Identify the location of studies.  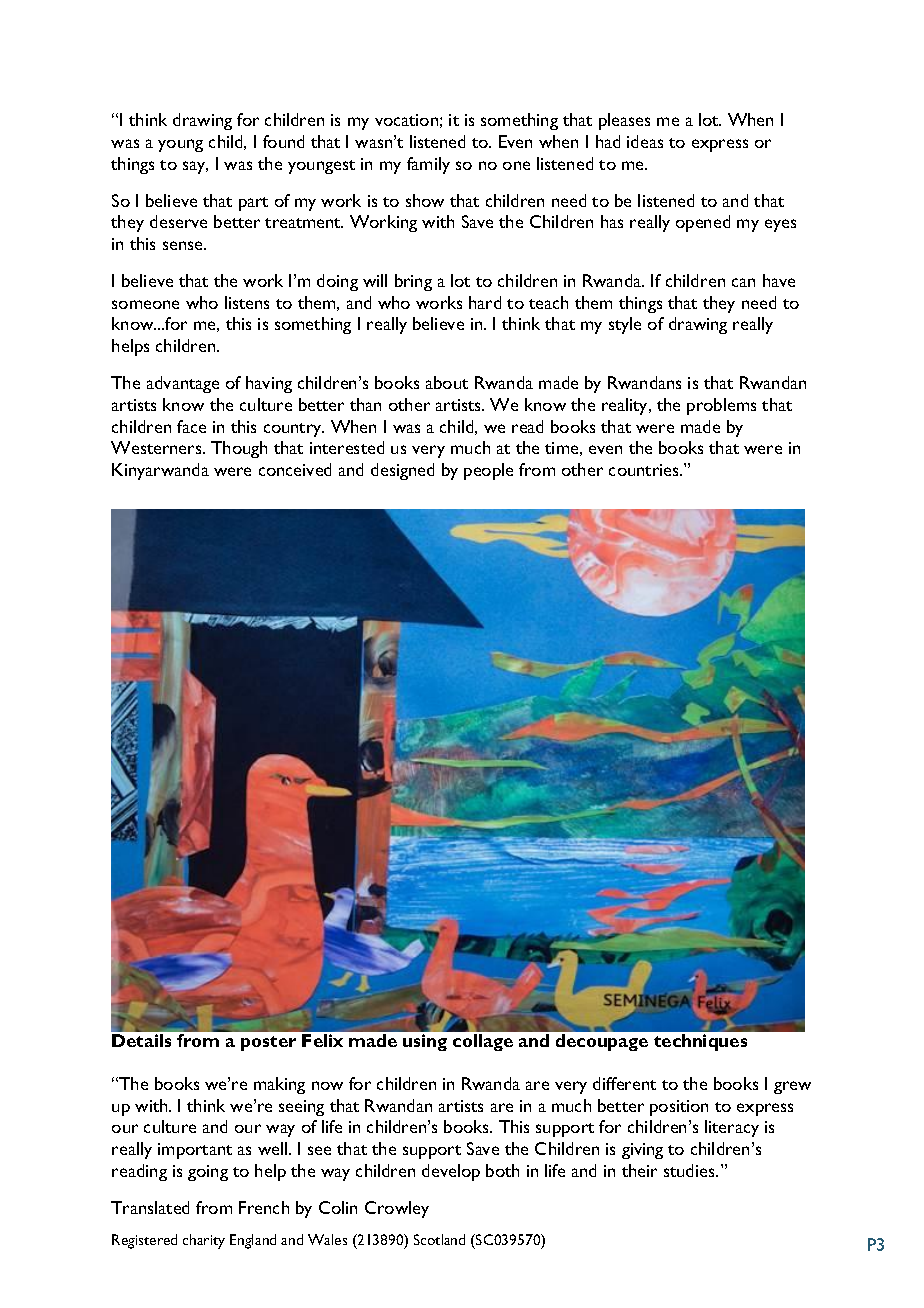
(690, 1170).
